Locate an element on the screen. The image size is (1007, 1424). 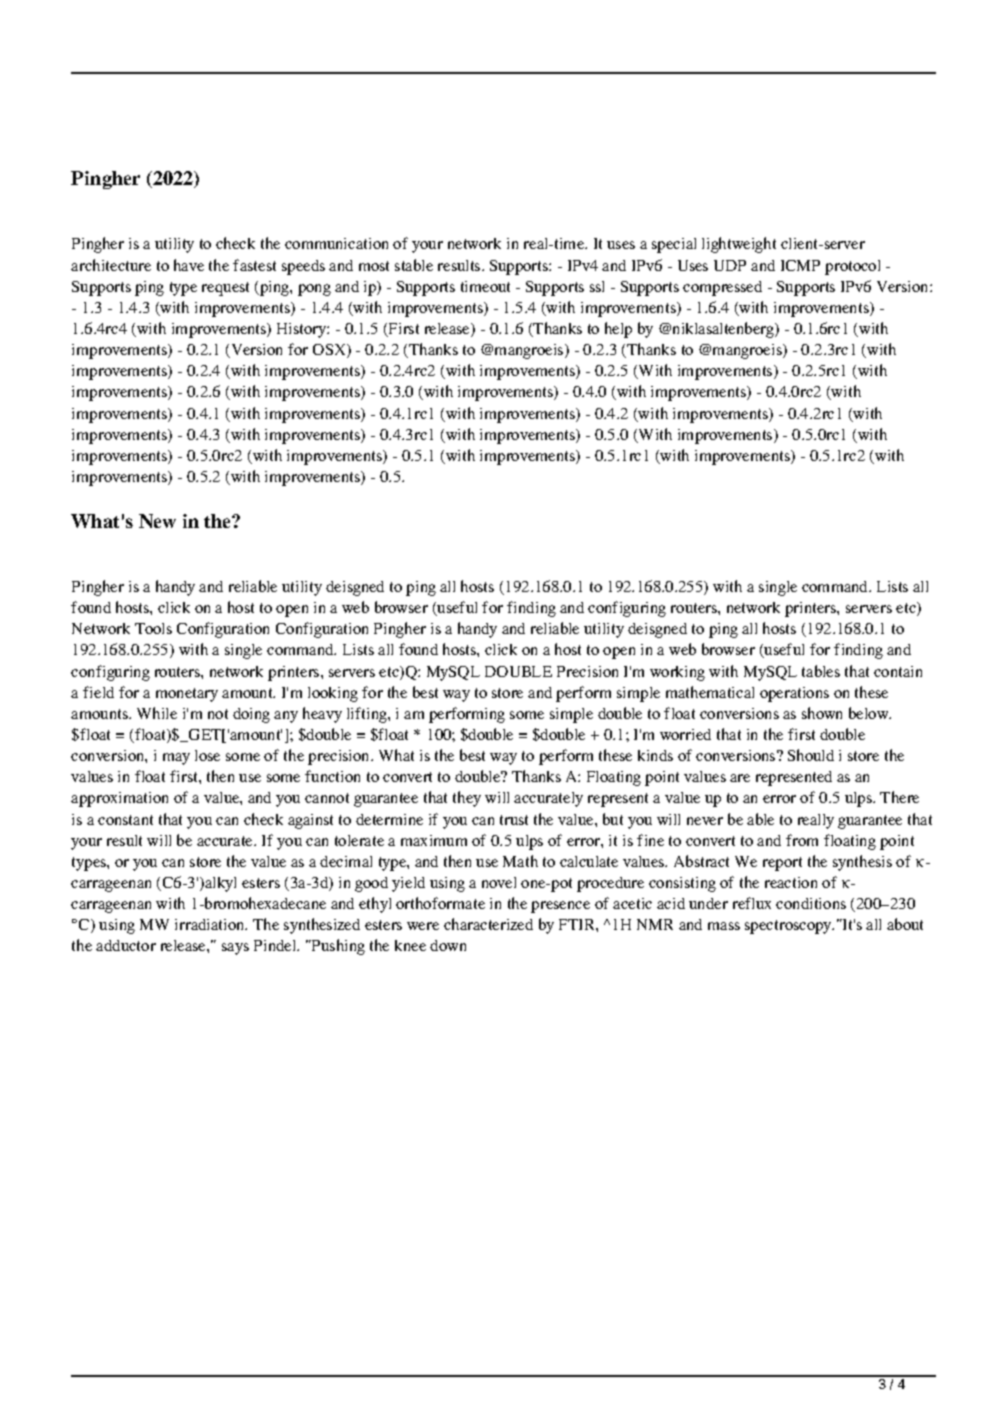
ssl is located at coordinates (597, 286).
